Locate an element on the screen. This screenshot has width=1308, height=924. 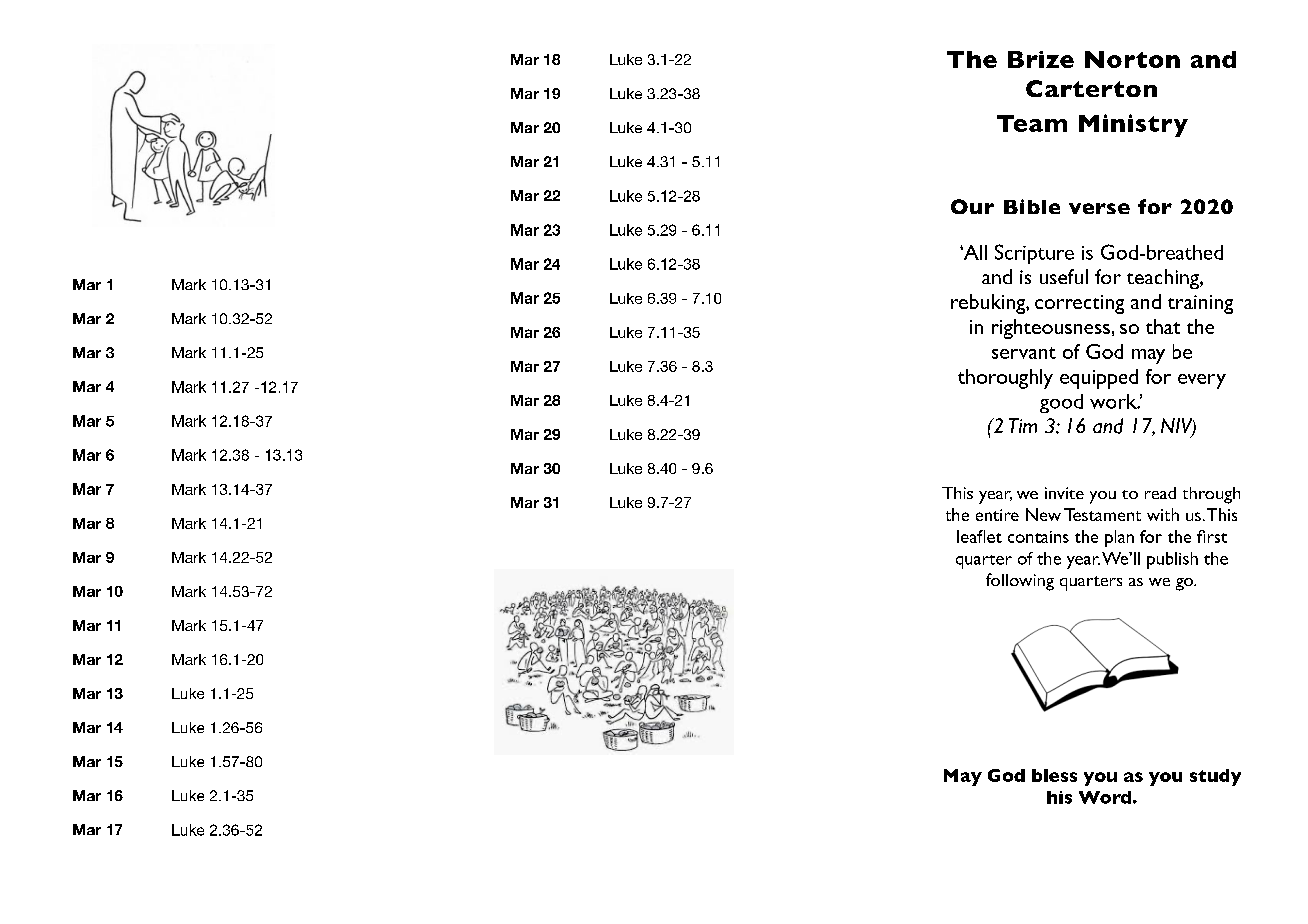
Scripture is located at coordinates (1034, 254).
